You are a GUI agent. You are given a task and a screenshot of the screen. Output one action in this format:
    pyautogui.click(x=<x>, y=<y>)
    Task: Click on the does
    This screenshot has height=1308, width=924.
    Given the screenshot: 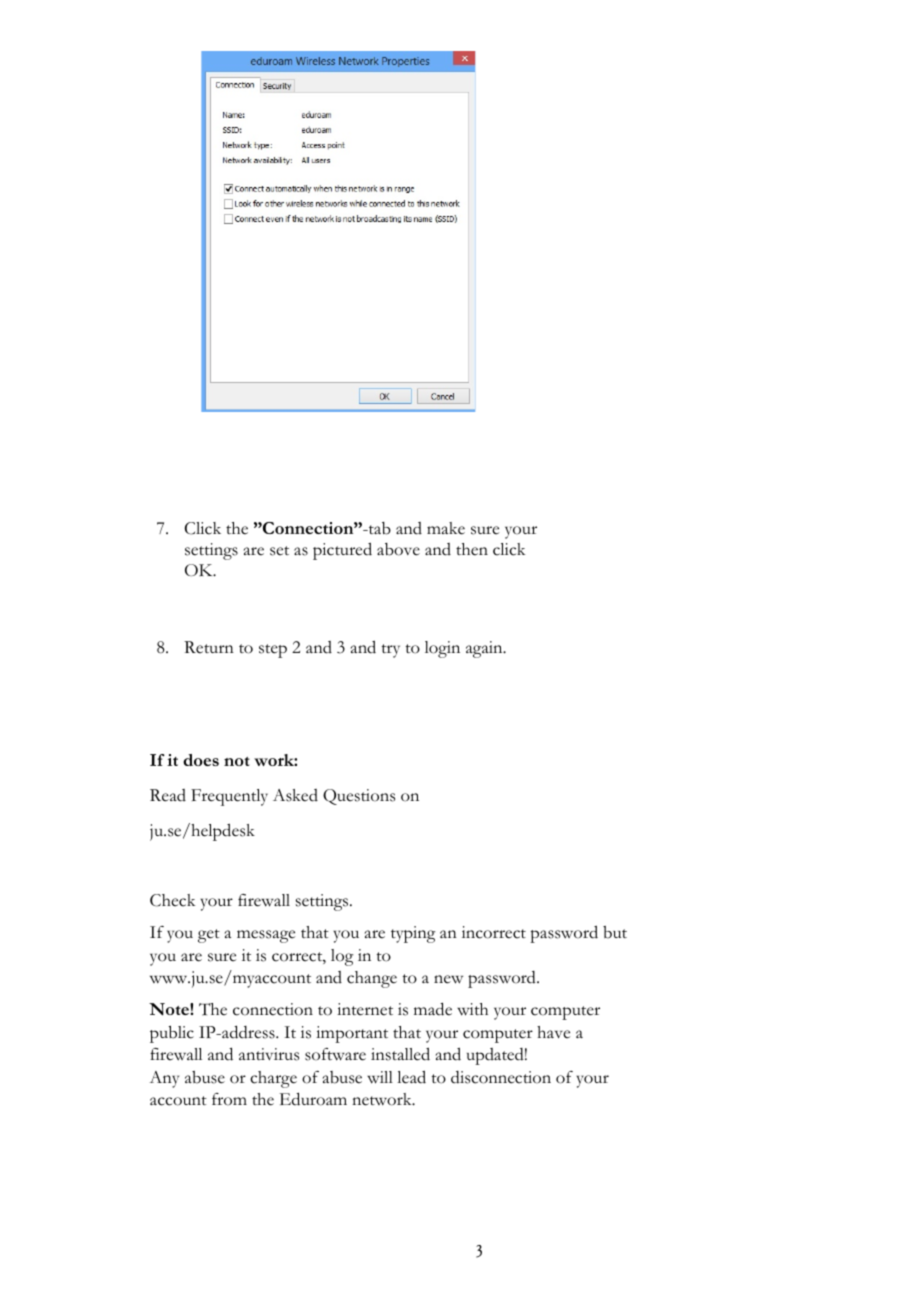 What is the action you would take?
    pyautogui.click(x=201, y=760)
